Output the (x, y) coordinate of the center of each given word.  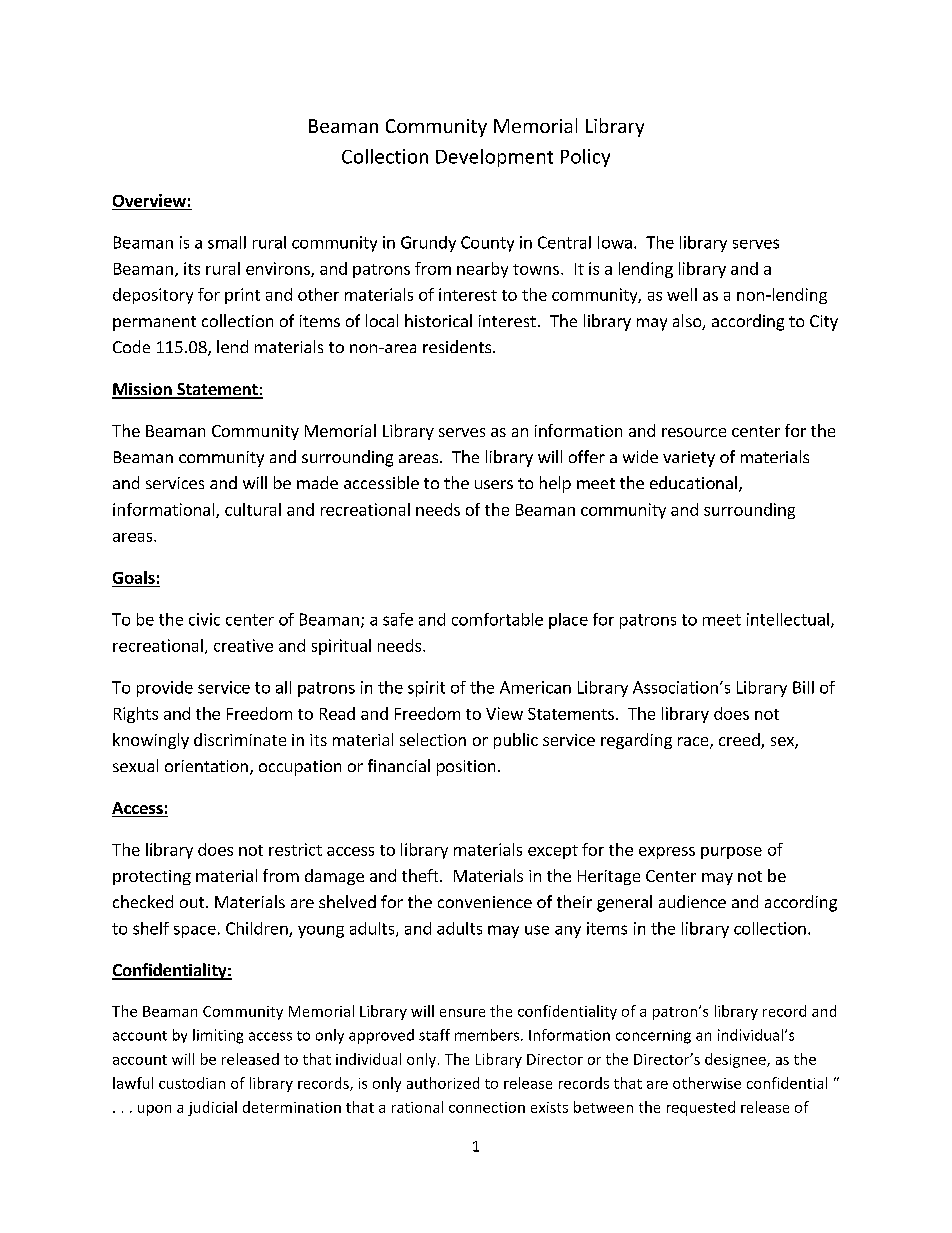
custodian (192, 1083)
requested (701, 1108)
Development (494, 158)
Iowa (615, 242)
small (227, 242)
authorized (443, 1083)
